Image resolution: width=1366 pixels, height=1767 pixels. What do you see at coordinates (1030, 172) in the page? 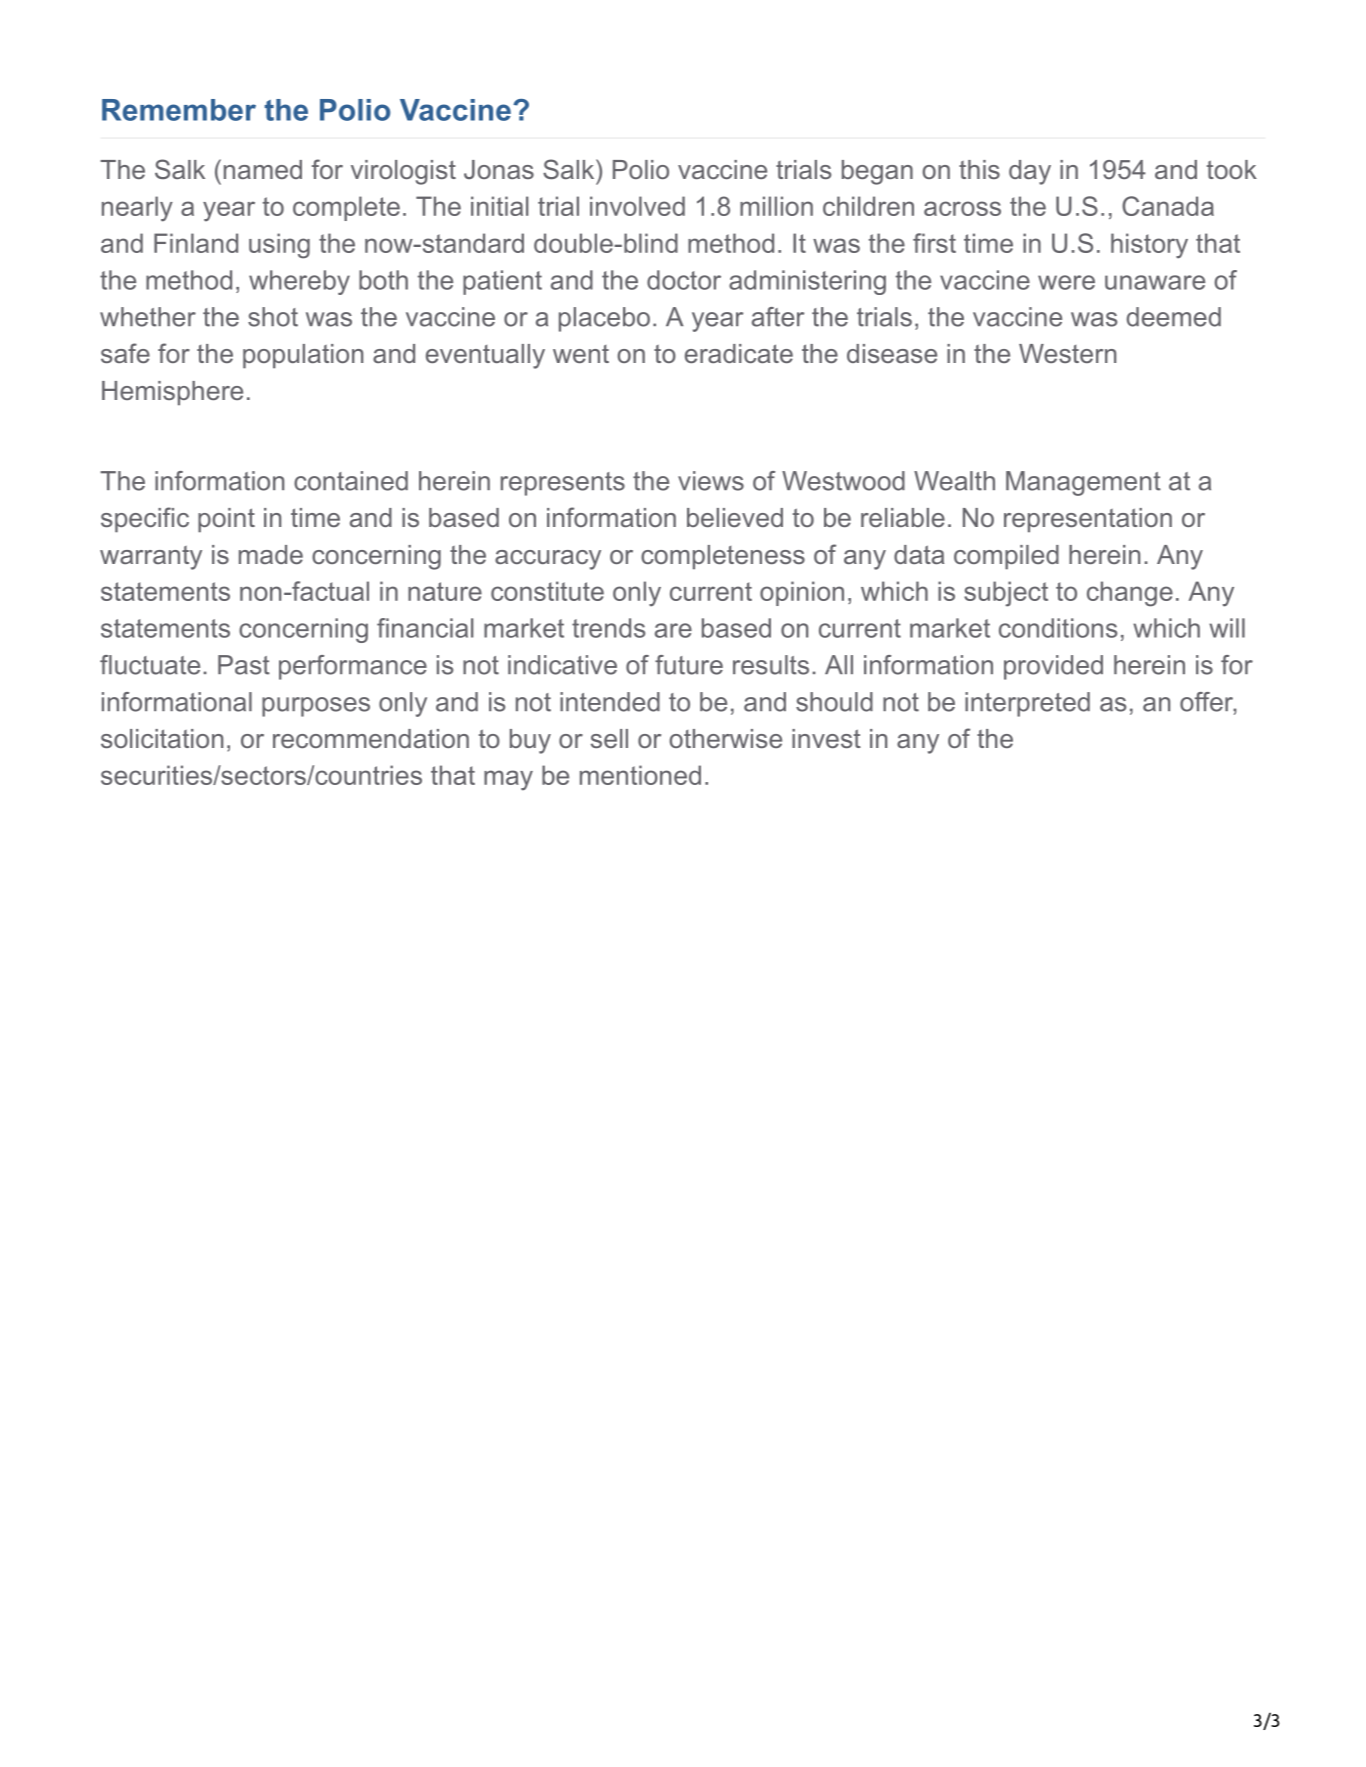
I see `day` at bounding box center [1030, 172].
